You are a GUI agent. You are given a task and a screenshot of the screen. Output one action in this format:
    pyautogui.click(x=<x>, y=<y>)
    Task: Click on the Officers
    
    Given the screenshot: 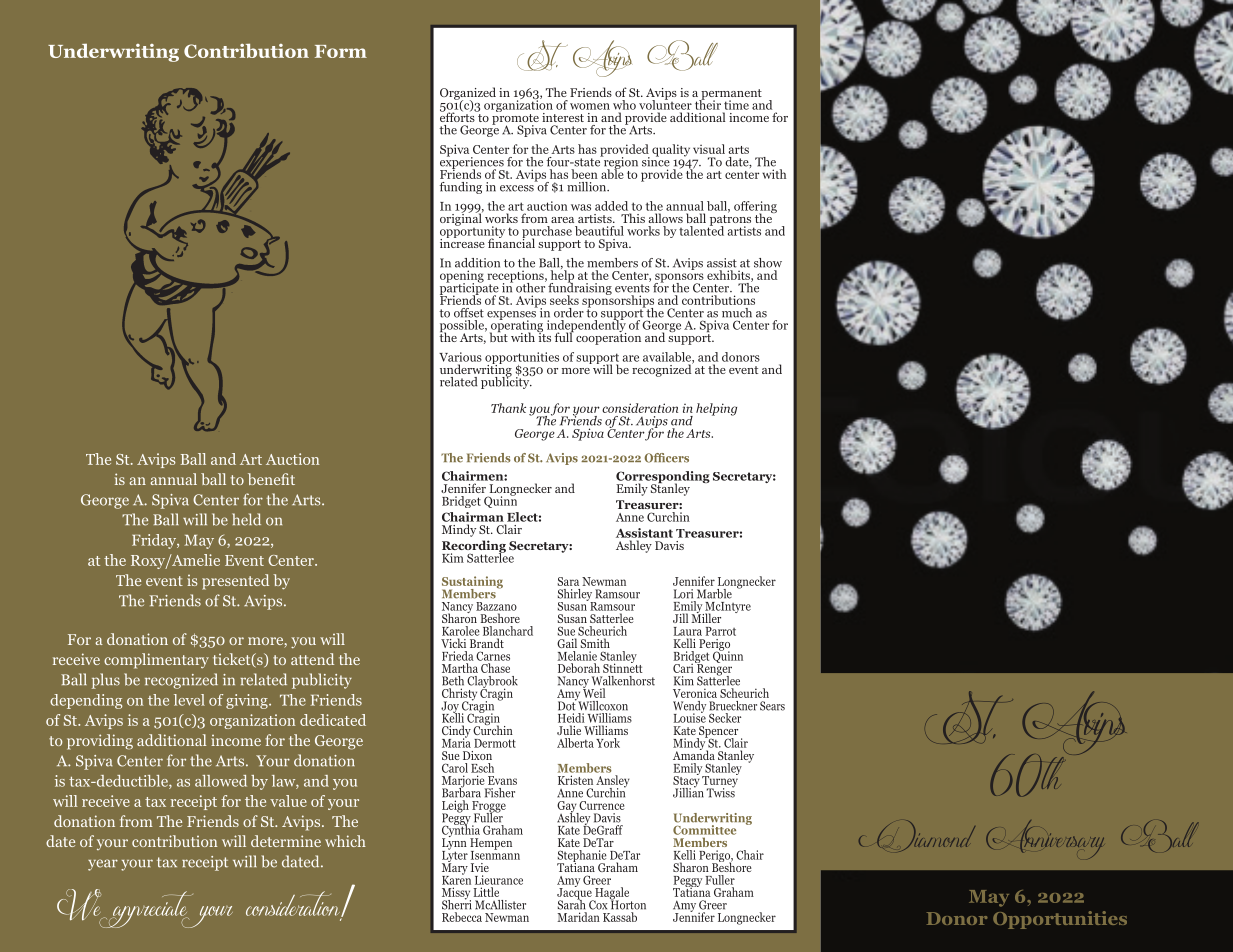 What is the action you would take?
    pyautogui.click(x=666, y=458)
